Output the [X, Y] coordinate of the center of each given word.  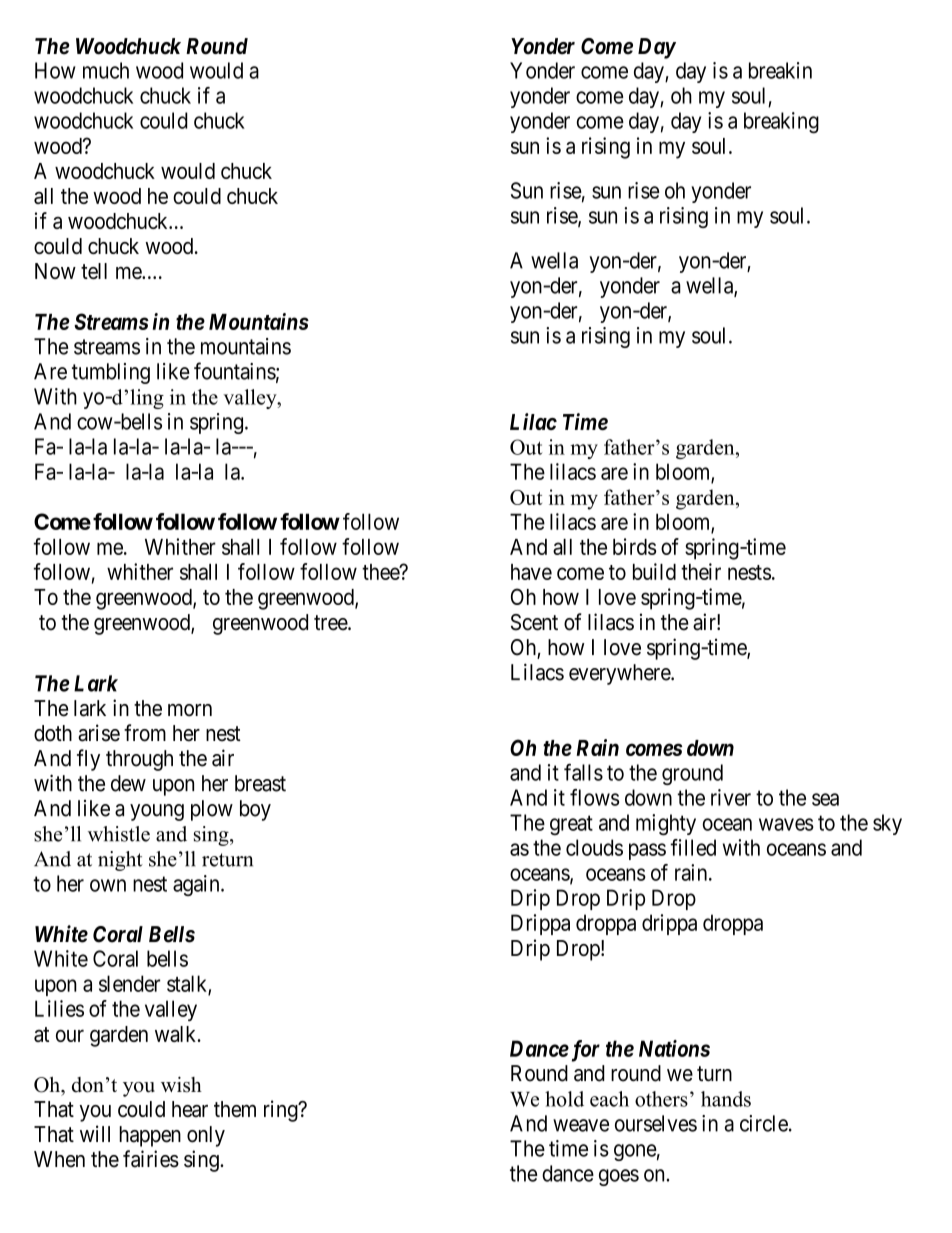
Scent [534, 622]
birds [634, 546]
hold [564, 1099]
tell [94, 271]
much [106, 70]
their [701, 571]
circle [764, 1123]
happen [150, 1136]
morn [190, 710]
